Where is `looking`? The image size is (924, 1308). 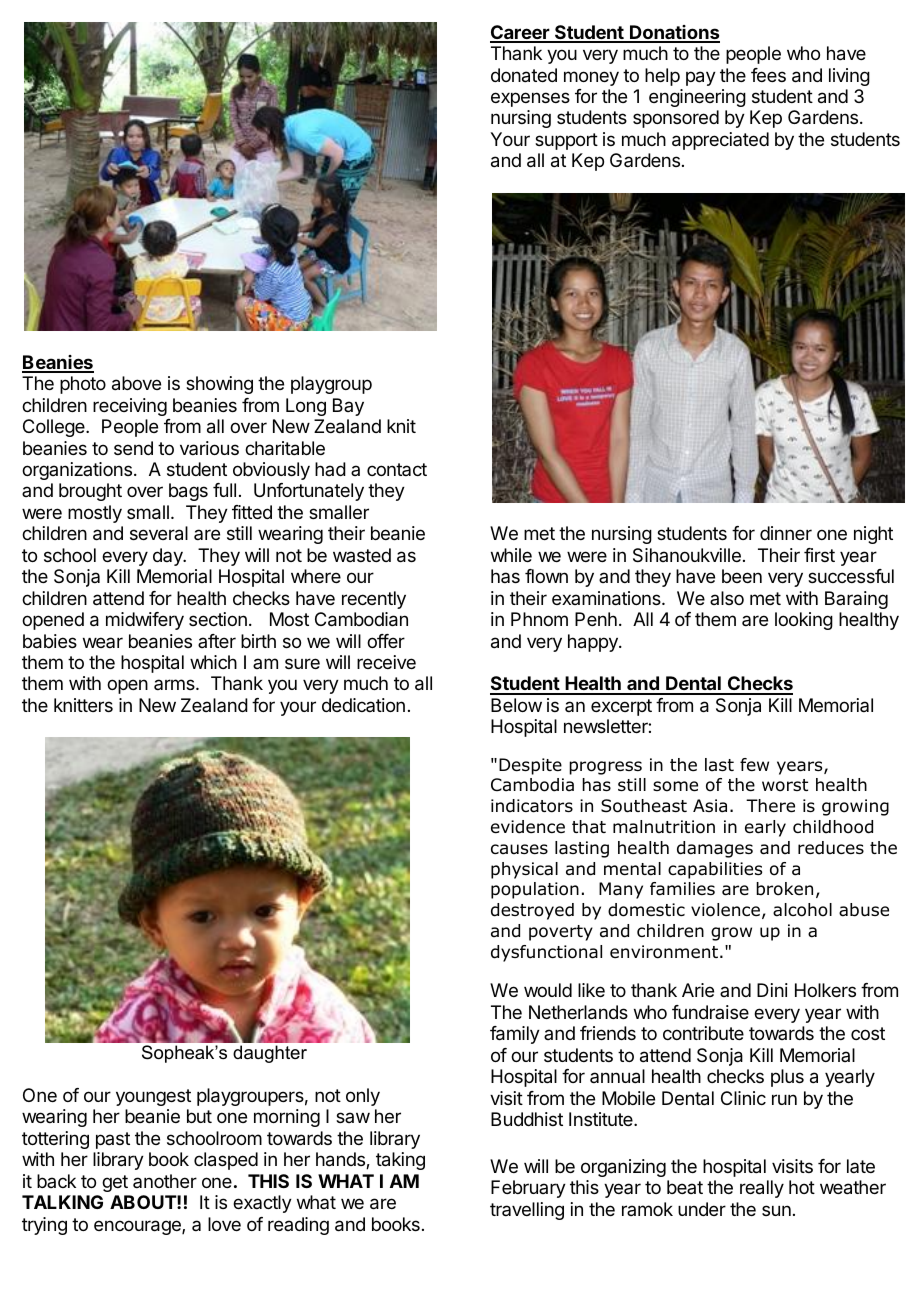
looking is located at coordinates (804, 621).
